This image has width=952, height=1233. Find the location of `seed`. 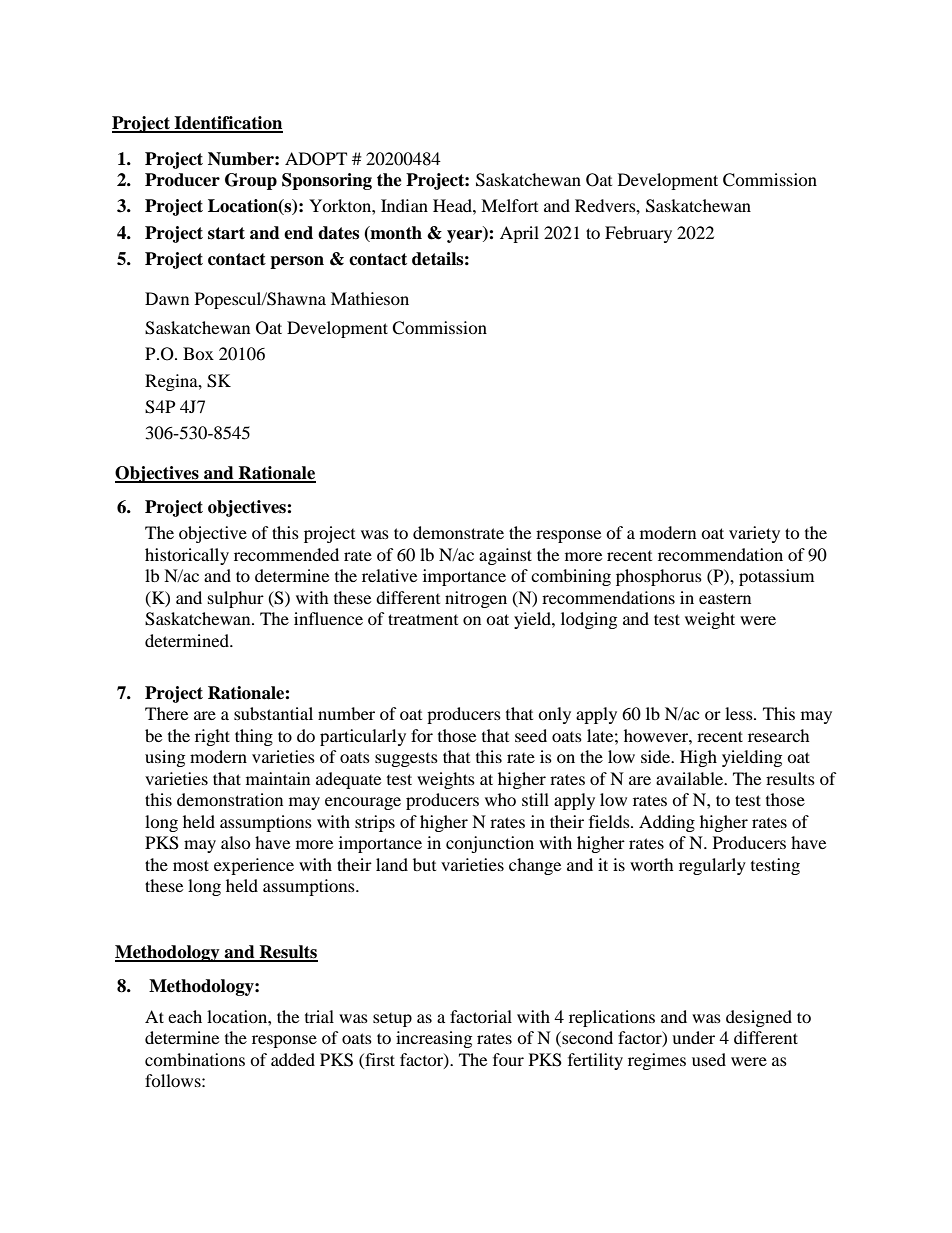

seed is located at coordinates (531, 735).
